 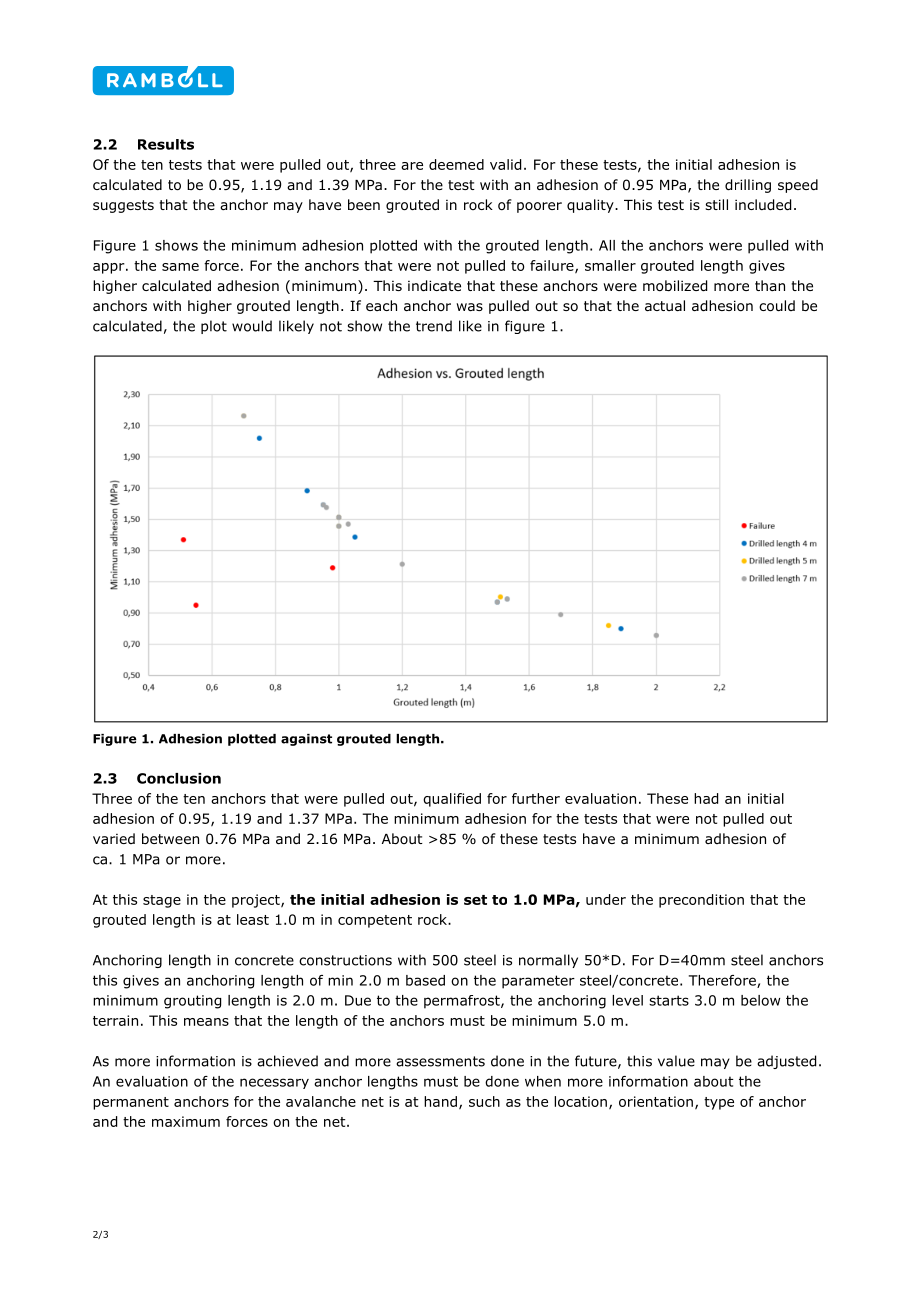 What do you see at coordinates (442, 1102) in the document?
I see `hand` at bounding box center [442, 1102].
